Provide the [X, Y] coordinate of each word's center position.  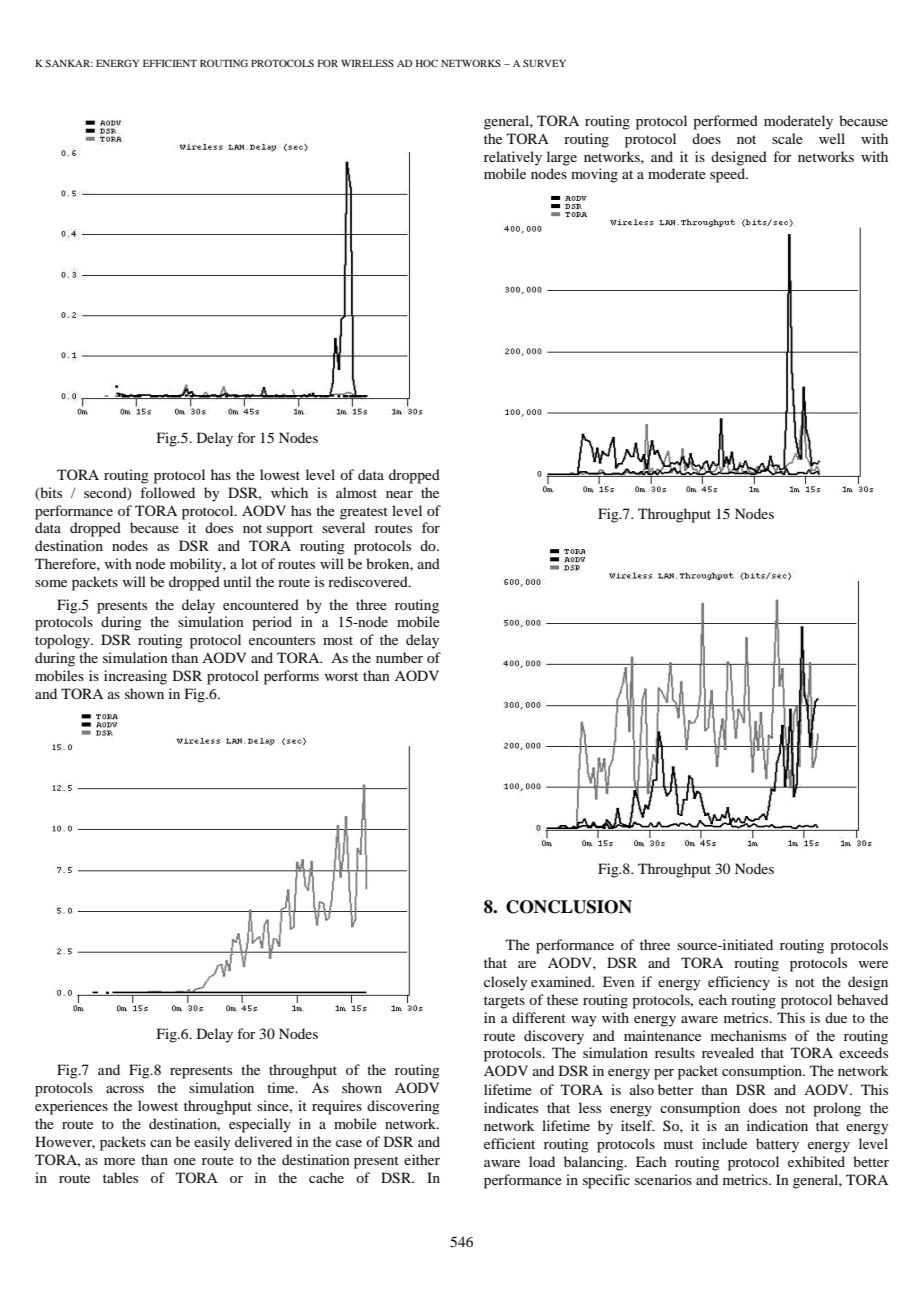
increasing [135, 677]
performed [725, 122]
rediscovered [369, 581]
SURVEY [544, 63]
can [161, 1143]
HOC [427, 63]
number [399, 657]
